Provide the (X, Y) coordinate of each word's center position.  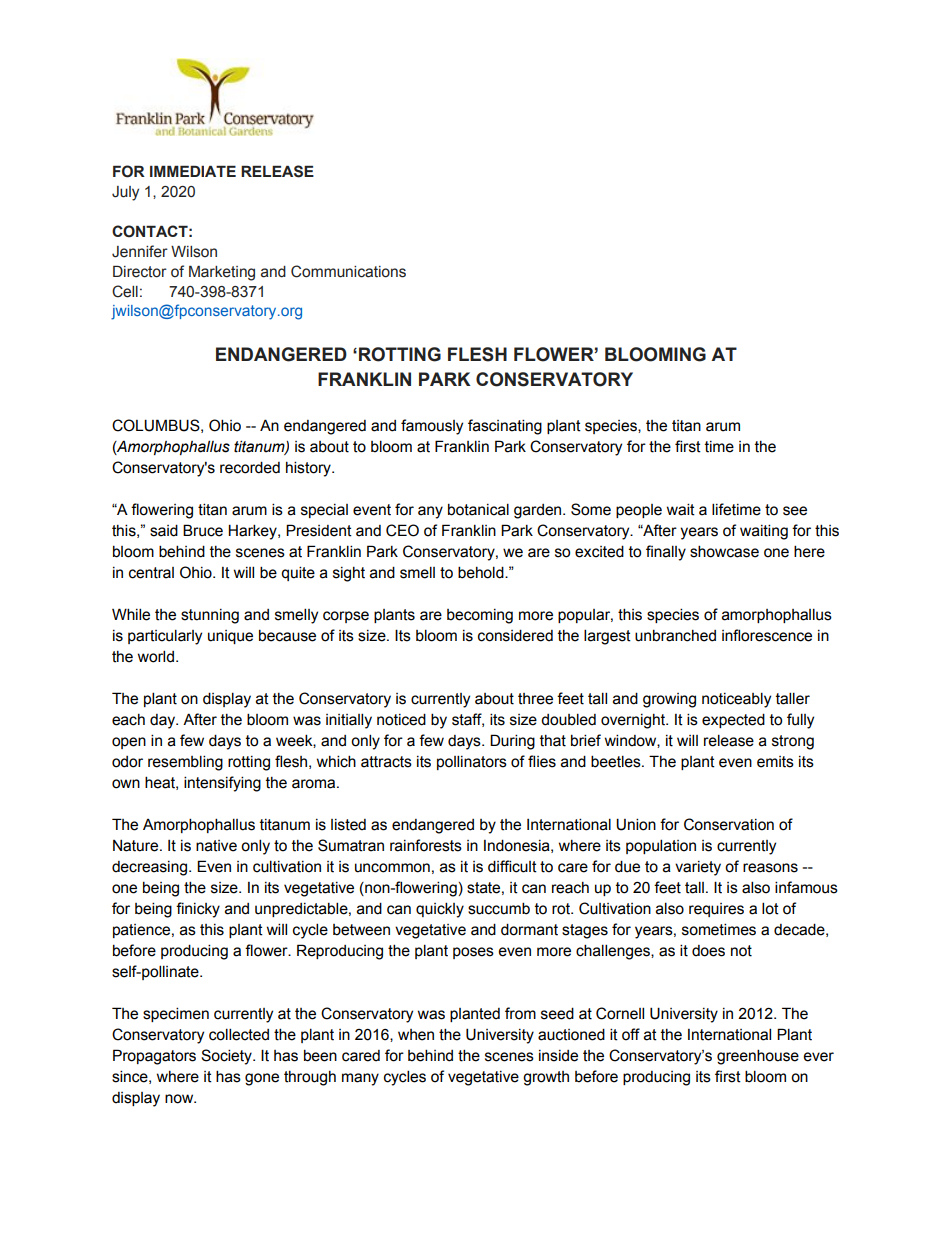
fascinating (505, 427)
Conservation (729, 824)
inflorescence (767, 635)
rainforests (426, 845)
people (639, 511)
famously (432, 427)
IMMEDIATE (193, 171)
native (216, 846)
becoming (480, 616)
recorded (250, 467)
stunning (210, 616)
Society (227, 1057)
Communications (348, 271)
